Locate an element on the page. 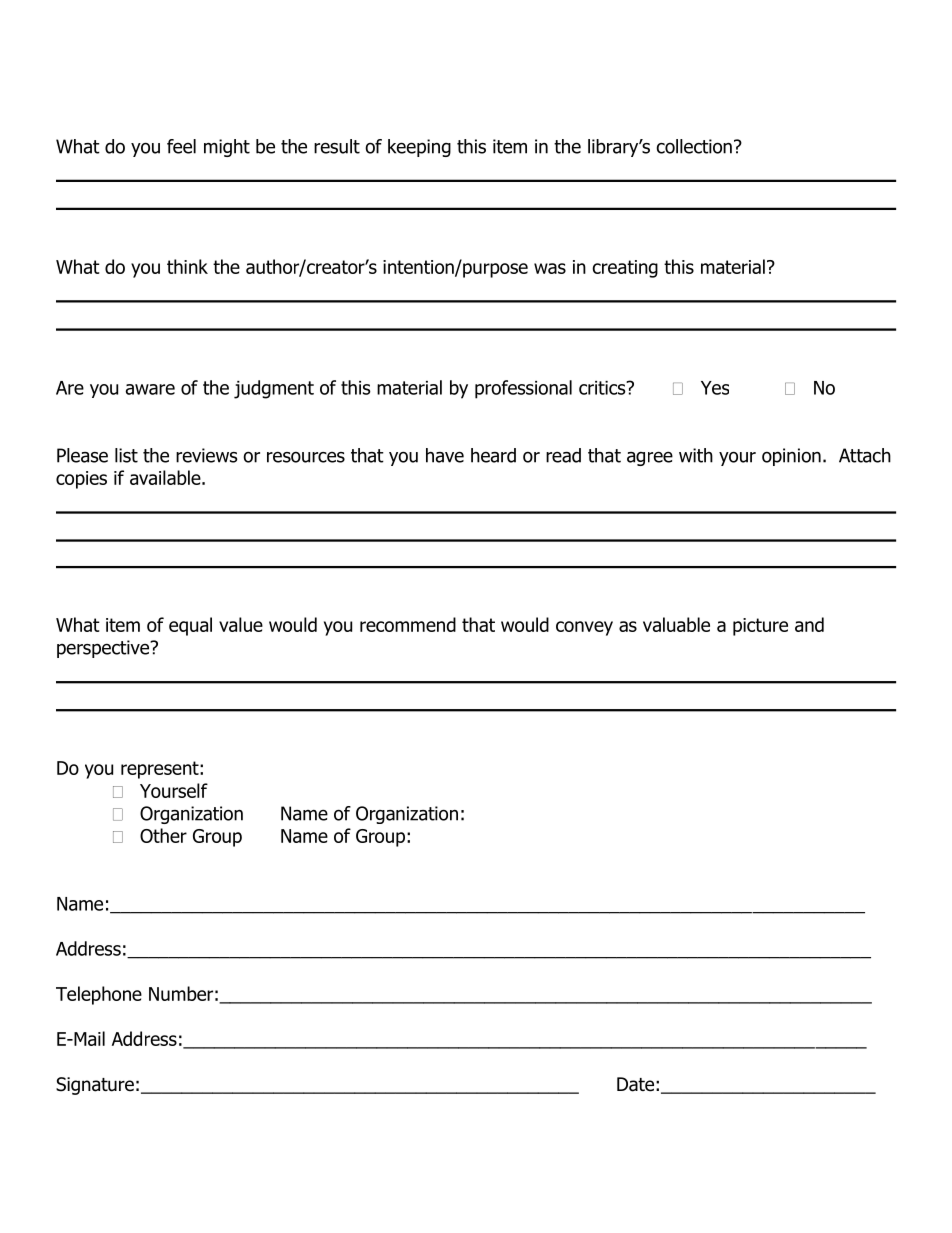 Image resolution: width=952 pixels, height=1233 pixels. Telephone is located at coordinates (99, 995).
